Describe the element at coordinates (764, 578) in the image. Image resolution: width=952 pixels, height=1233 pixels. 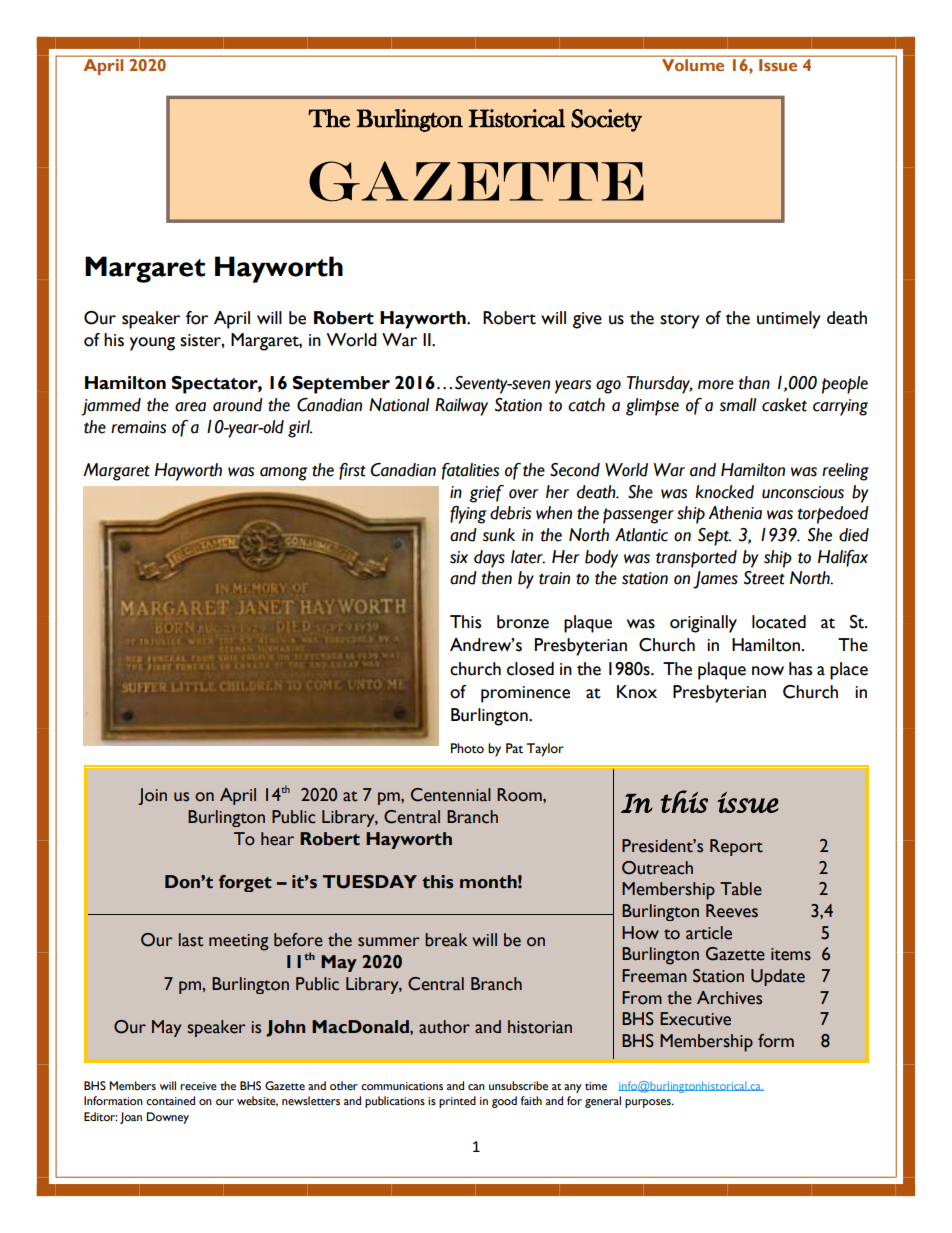
I see `Street` at that location.
